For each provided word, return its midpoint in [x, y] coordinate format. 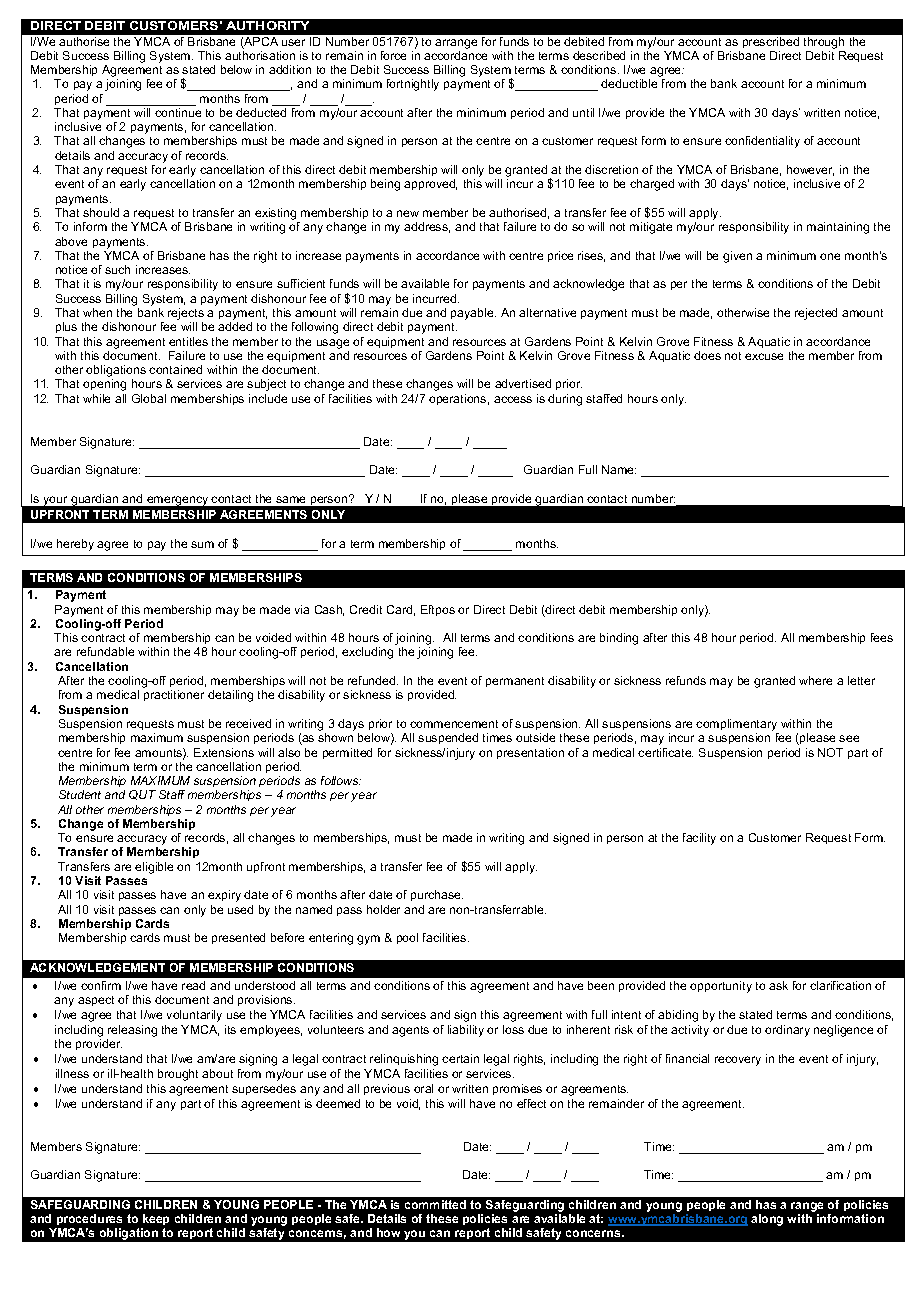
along [767, 1220]
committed [435, 1204]
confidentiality [762, 142]
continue [178, 112]
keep [156, 1219]
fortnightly [413, 85]
